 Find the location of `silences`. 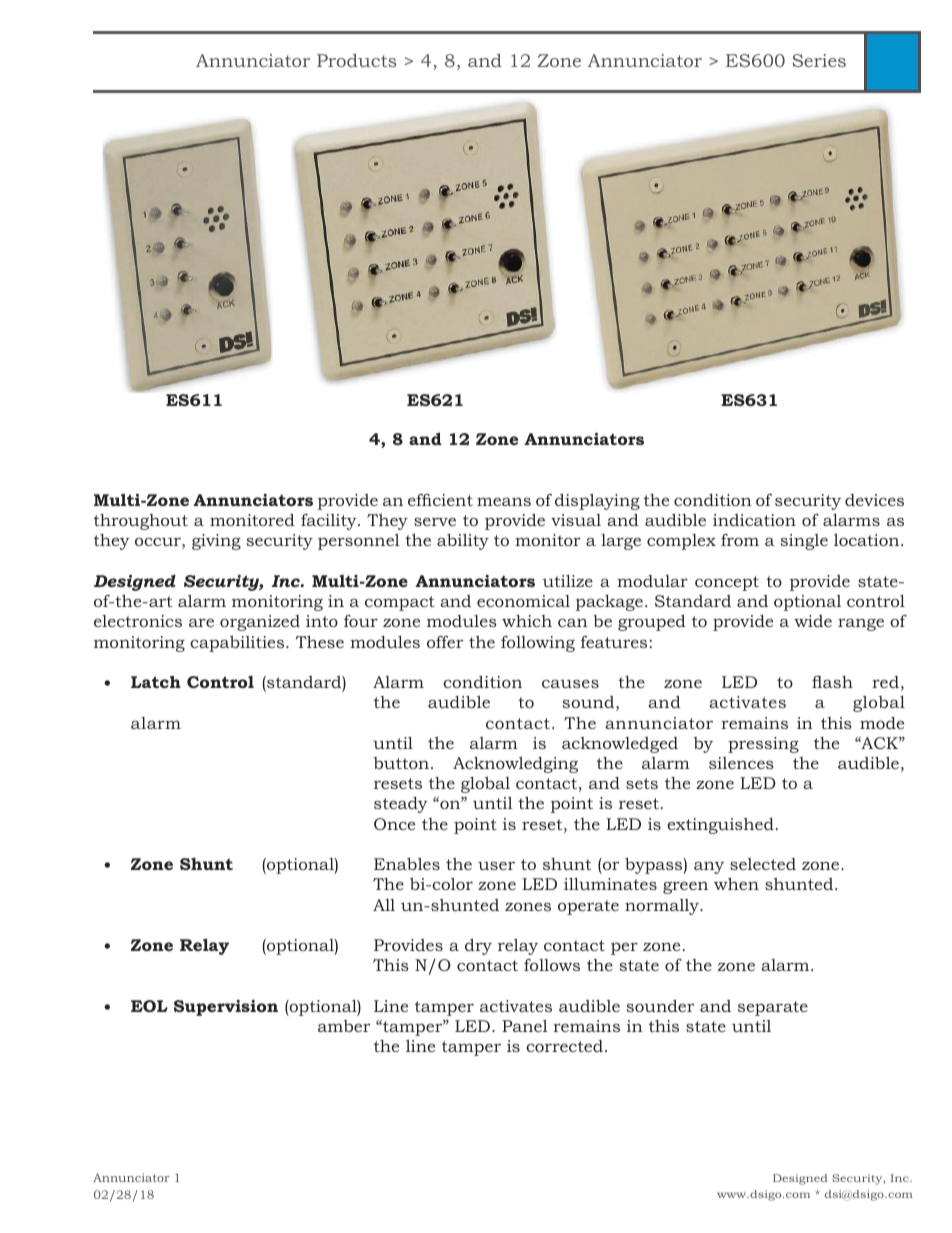

silences is located at coordinates (741, 763).
